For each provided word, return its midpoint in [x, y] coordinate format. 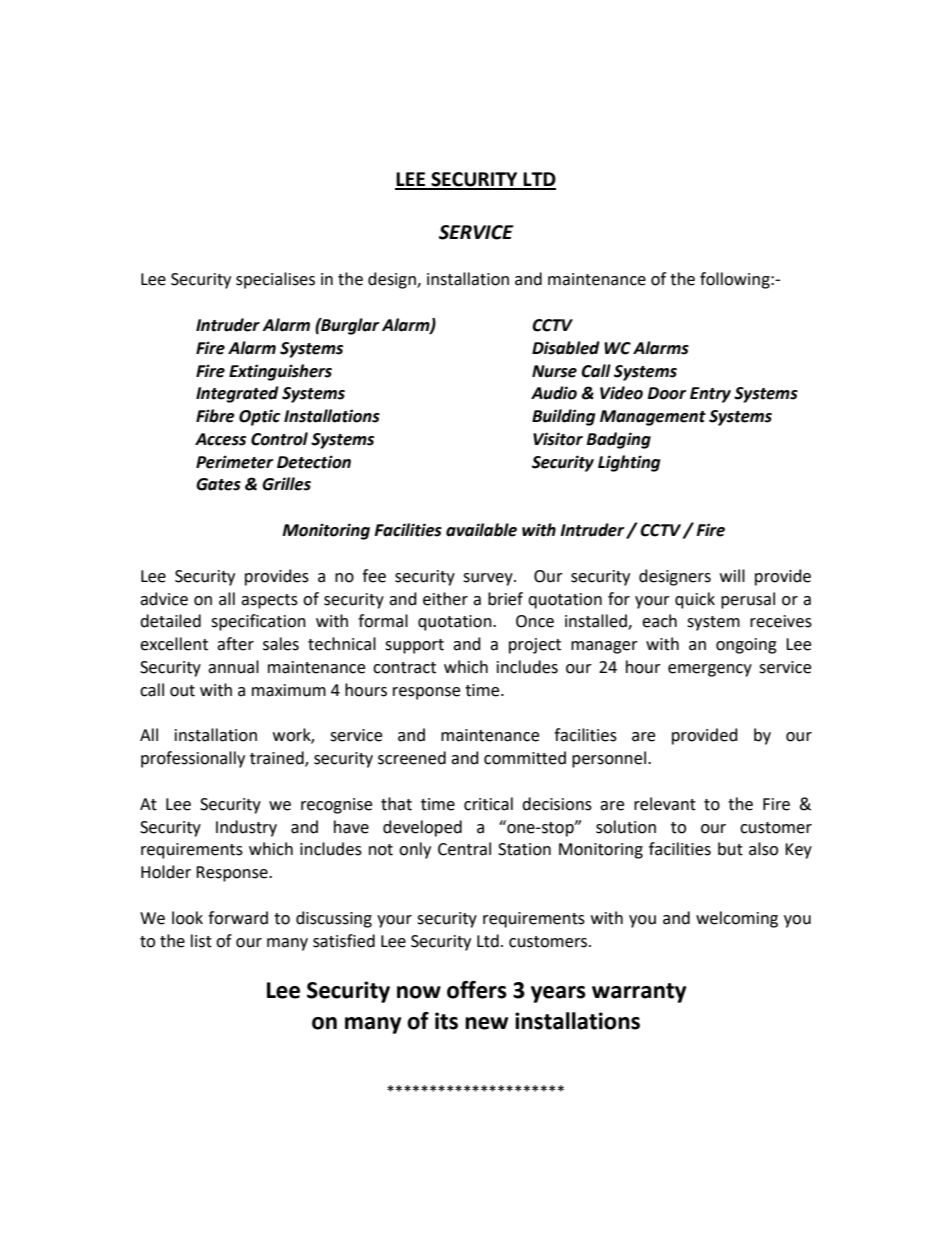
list [201, 941]
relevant [665, 804]
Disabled [566, 348]
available [481, 530]
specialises [275, 280]
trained [278, 759]
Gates [218, 484]
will [732, 575]
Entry [710, 395]
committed [525, 758]
